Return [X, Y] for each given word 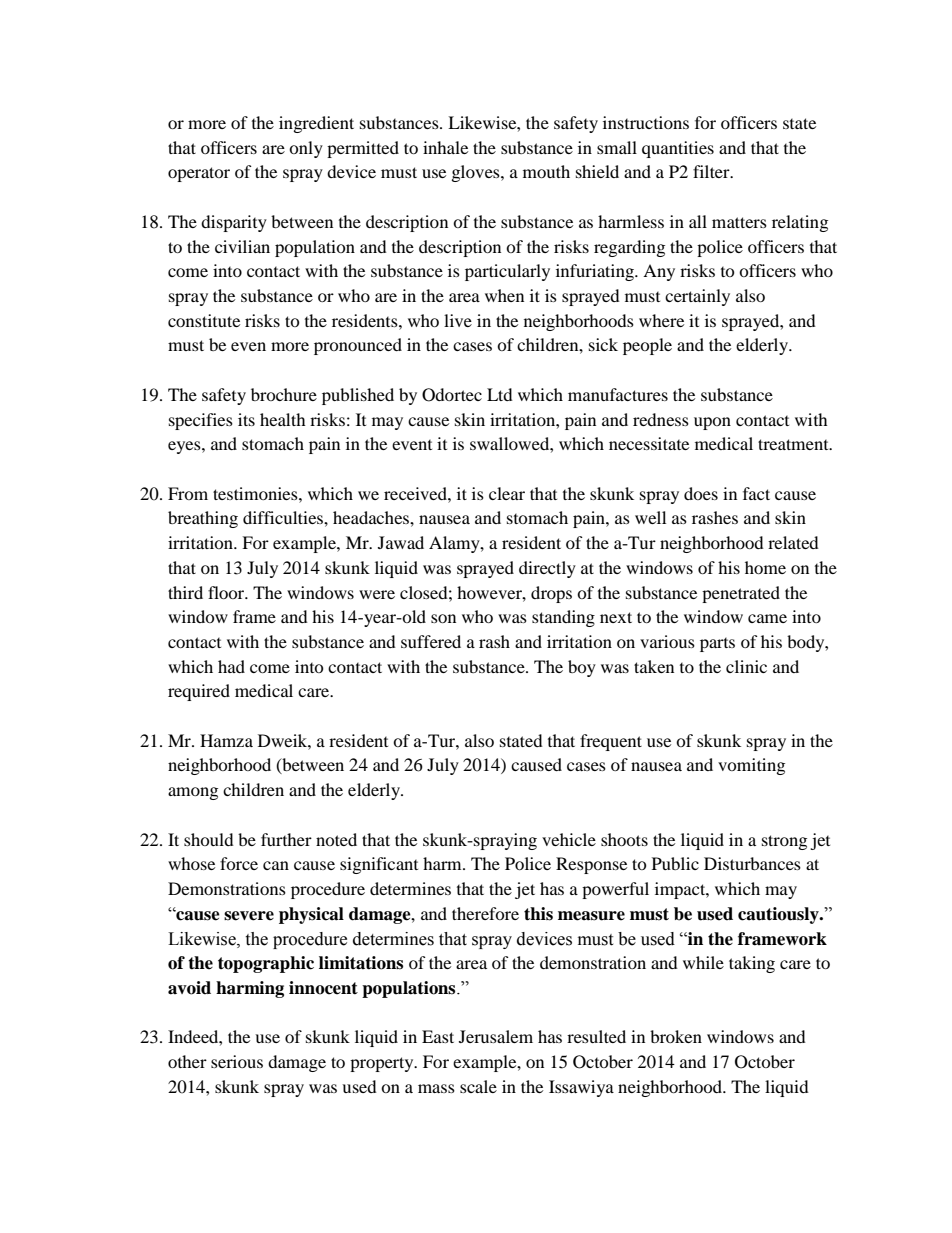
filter [712, 171]
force [239, 863]
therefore [485, 913]
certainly [697, 297]
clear [507, 493]
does [701, 493]
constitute [204, 320]
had [231, 666]
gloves [477, 173]
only [306, 149]
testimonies [256, 493]
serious [237, 1061]
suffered [431, 641]
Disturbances [752, 863]
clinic [746, 666]
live [458, 320]
